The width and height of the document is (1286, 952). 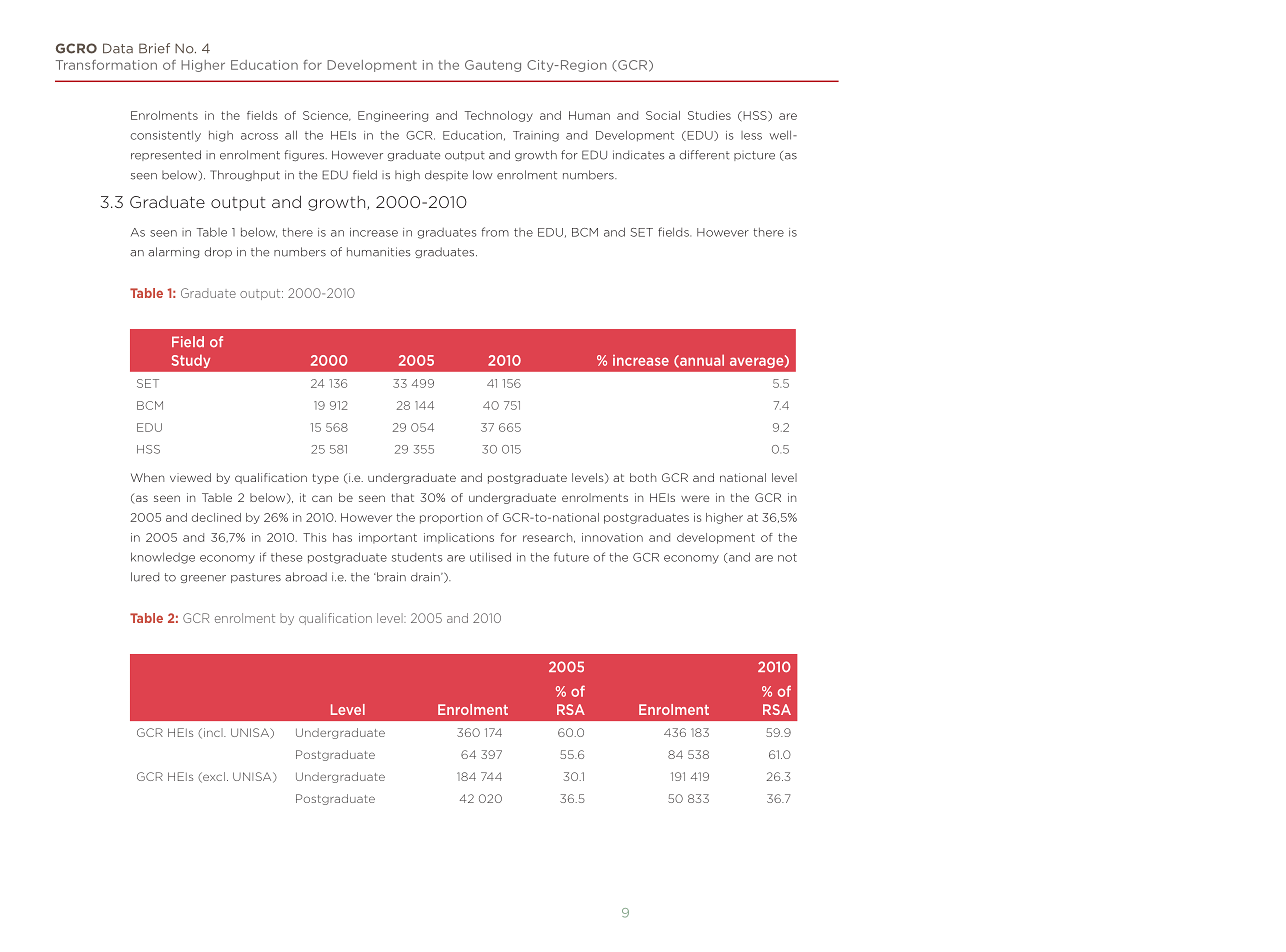 I want to click on declined, so click(x=216, y=517).
